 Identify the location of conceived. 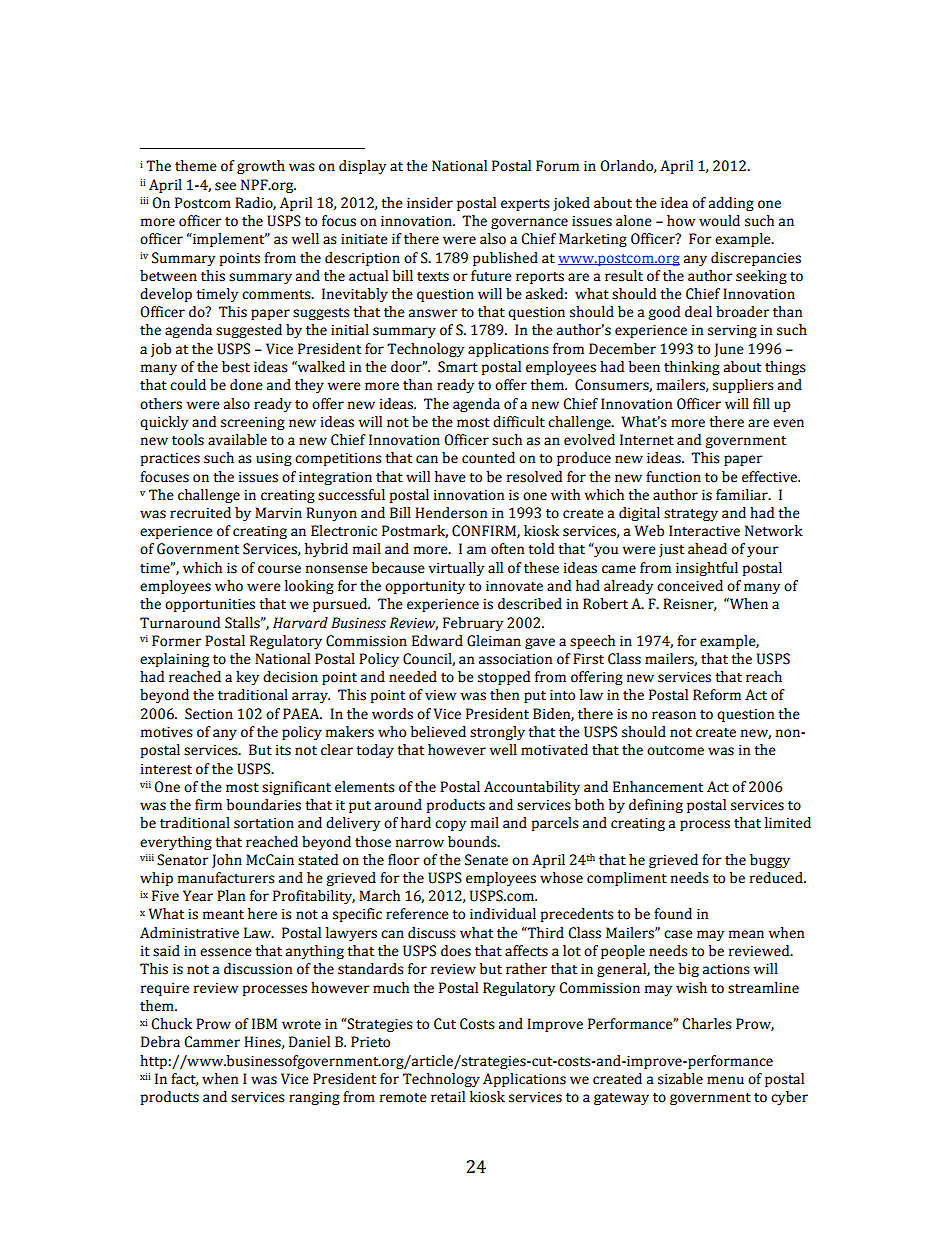
(690, 586).
